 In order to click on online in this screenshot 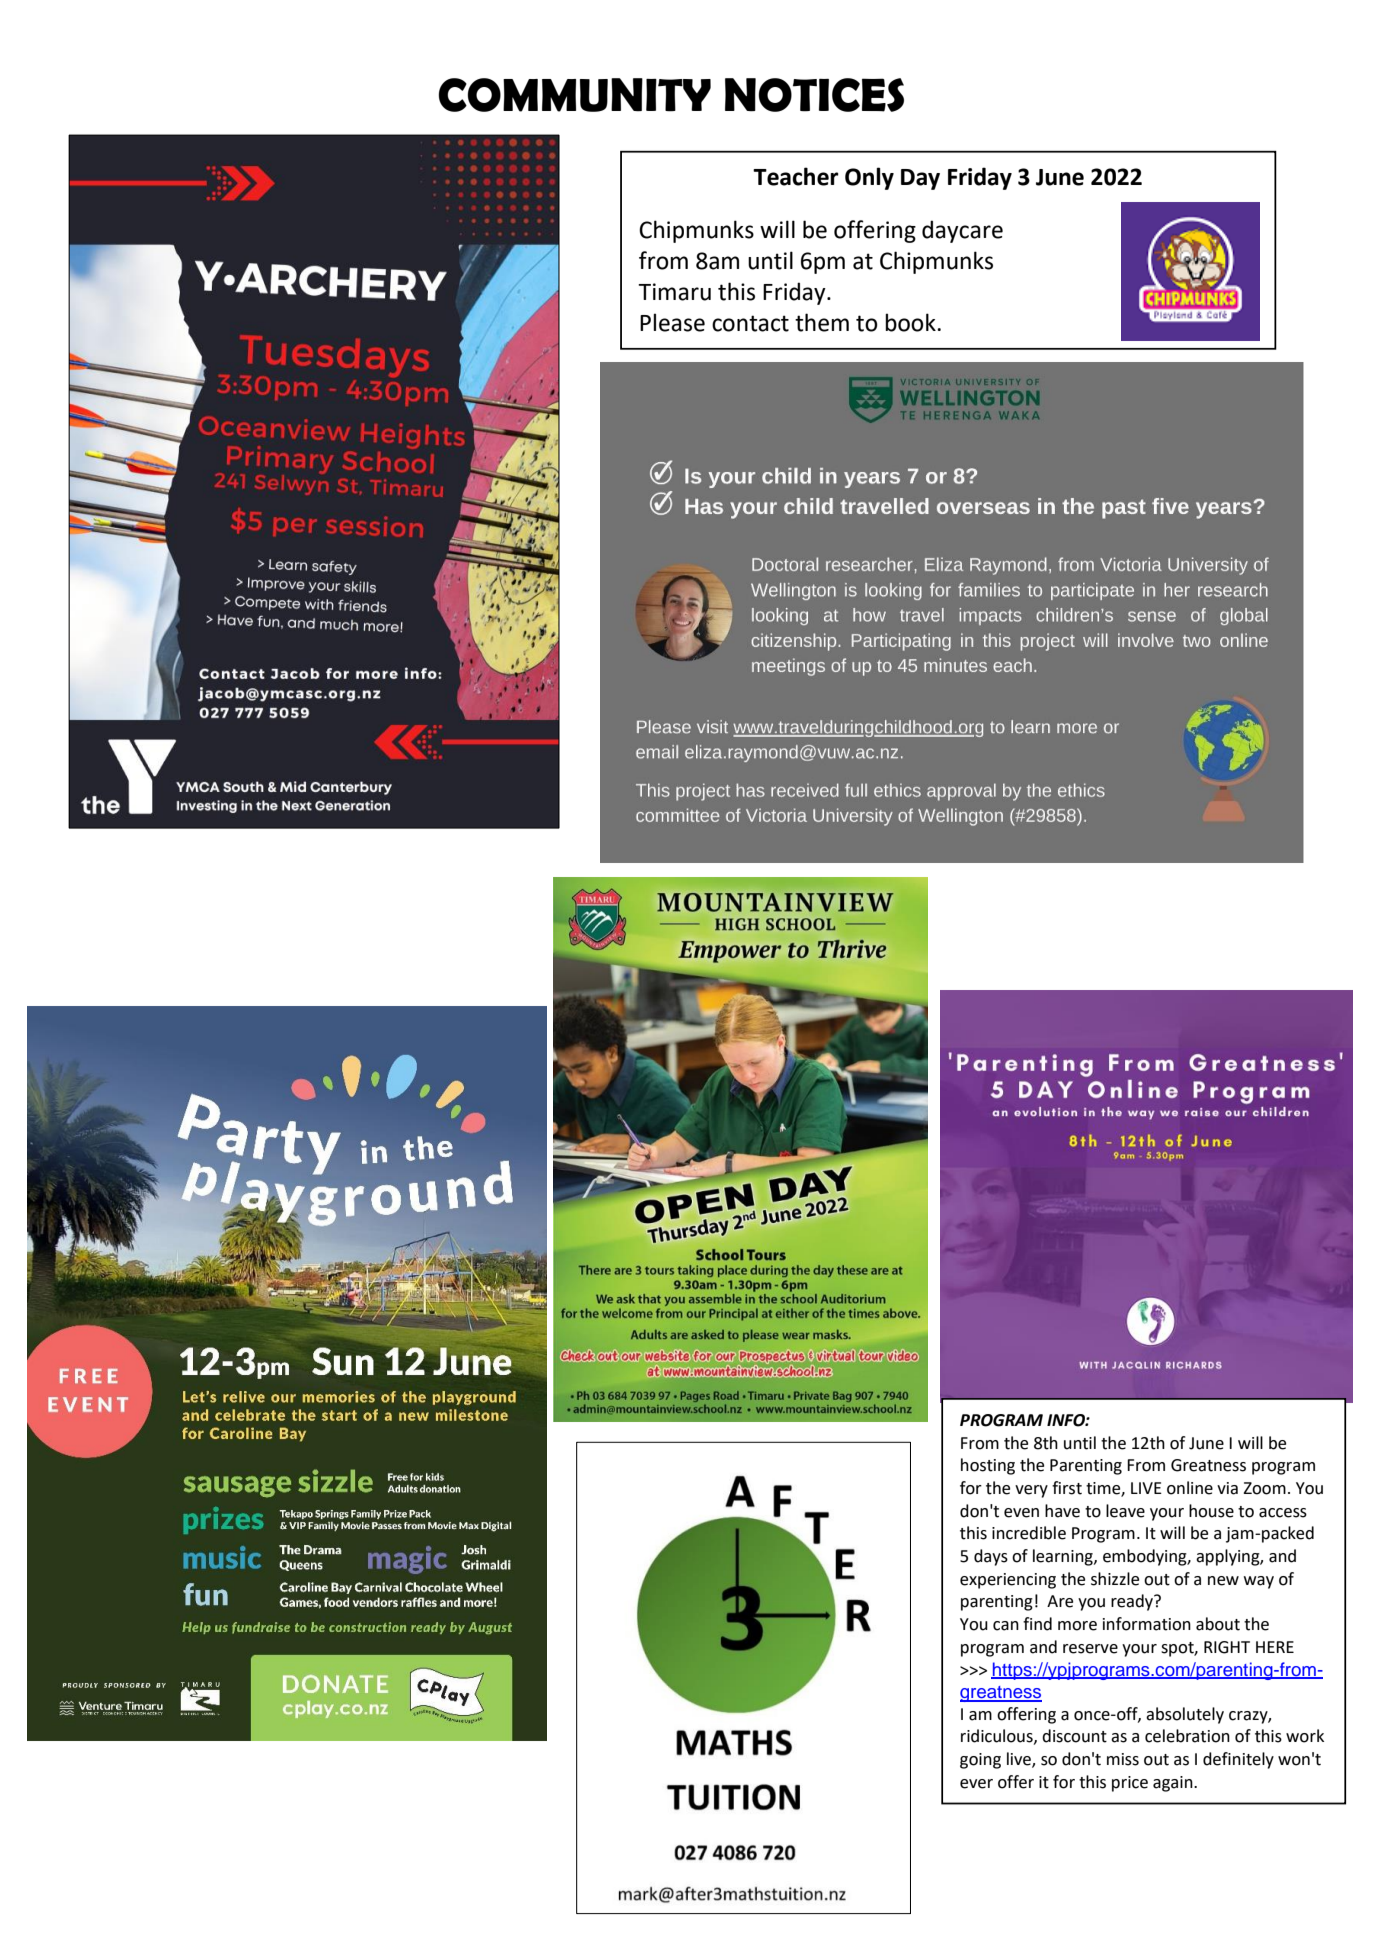, I will do `click(1190, 1488)`.
